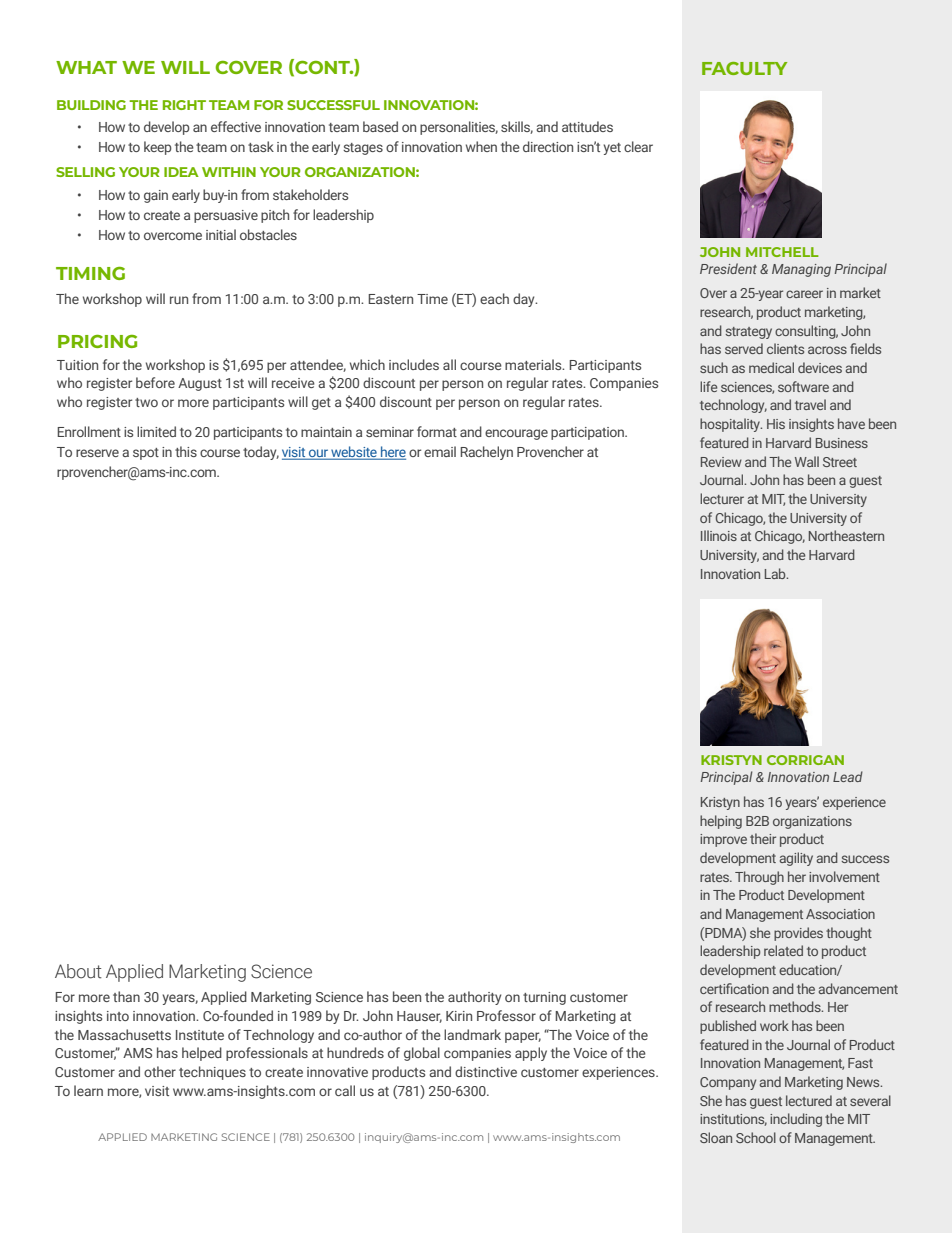  Describe the element at coordinates (759, 878) in the screenshot. I see `Through` at that location.
